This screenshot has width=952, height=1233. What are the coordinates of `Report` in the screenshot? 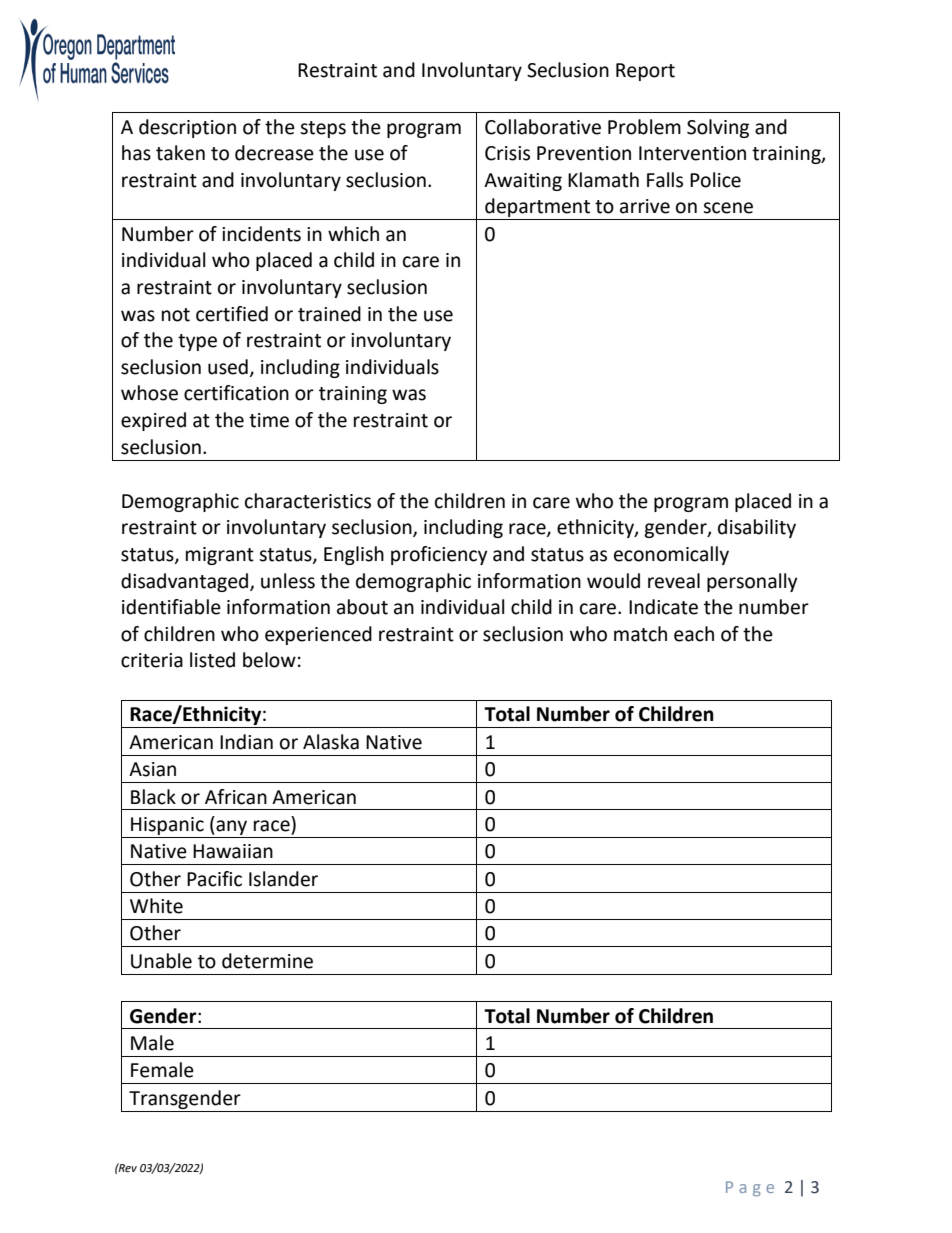 It's located at (645, 72).
